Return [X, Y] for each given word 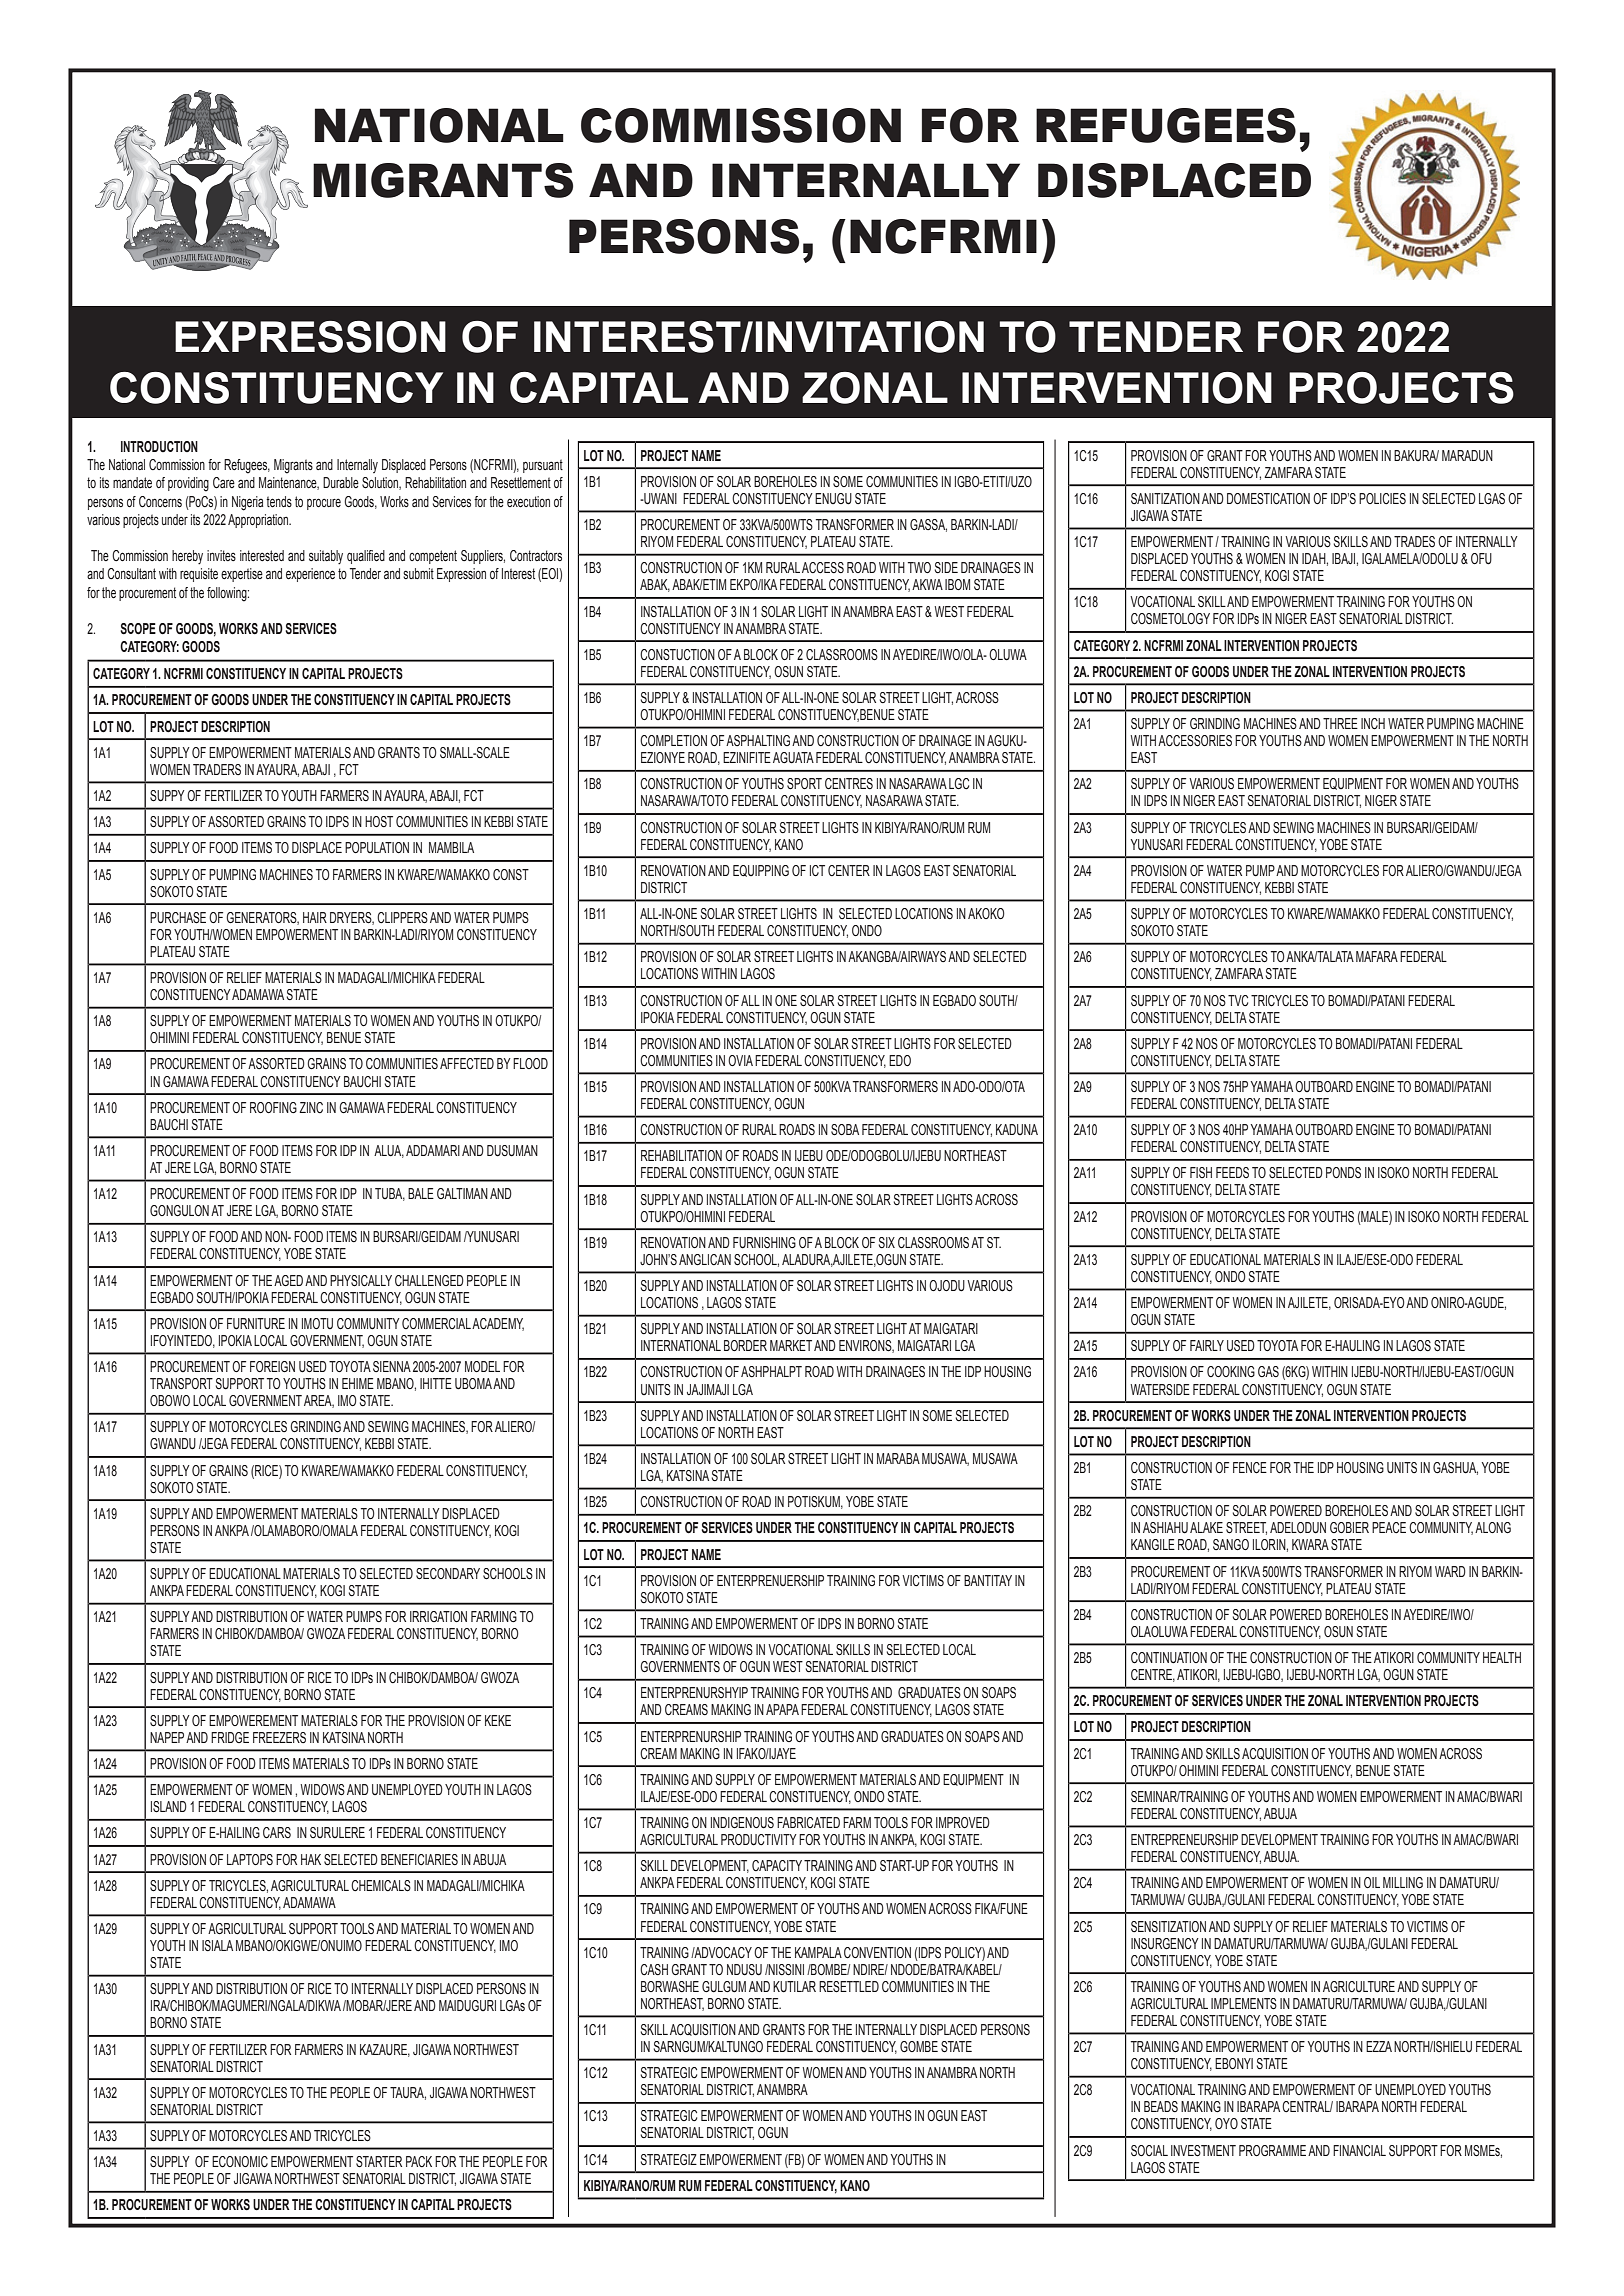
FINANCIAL [1359, 2150]
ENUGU [833, 499]
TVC [1238, 1000]
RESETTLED [849, 1987]
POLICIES [1382, 498]
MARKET [791, 1345]
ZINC [311, 1107]
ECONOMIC [240, 2162]
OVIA [740, 1060]
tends [279, 502]
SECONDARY [448, 1574]
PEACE [1389, 1527]
